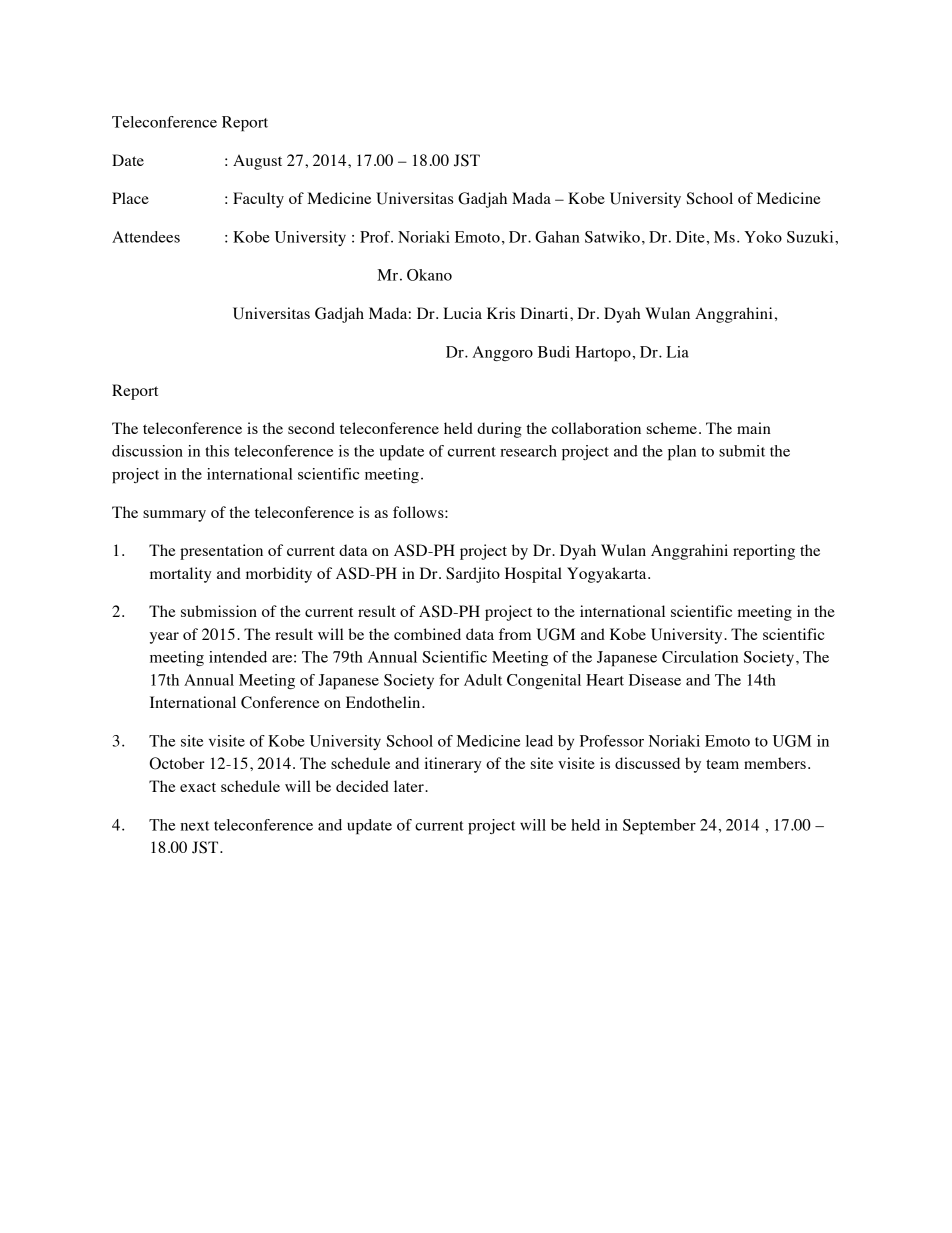 Image resolution: width=952 pixels, height=1233 pixels. Describe the element at coordinates (410, 786) in the document. I see `later` at that location.
